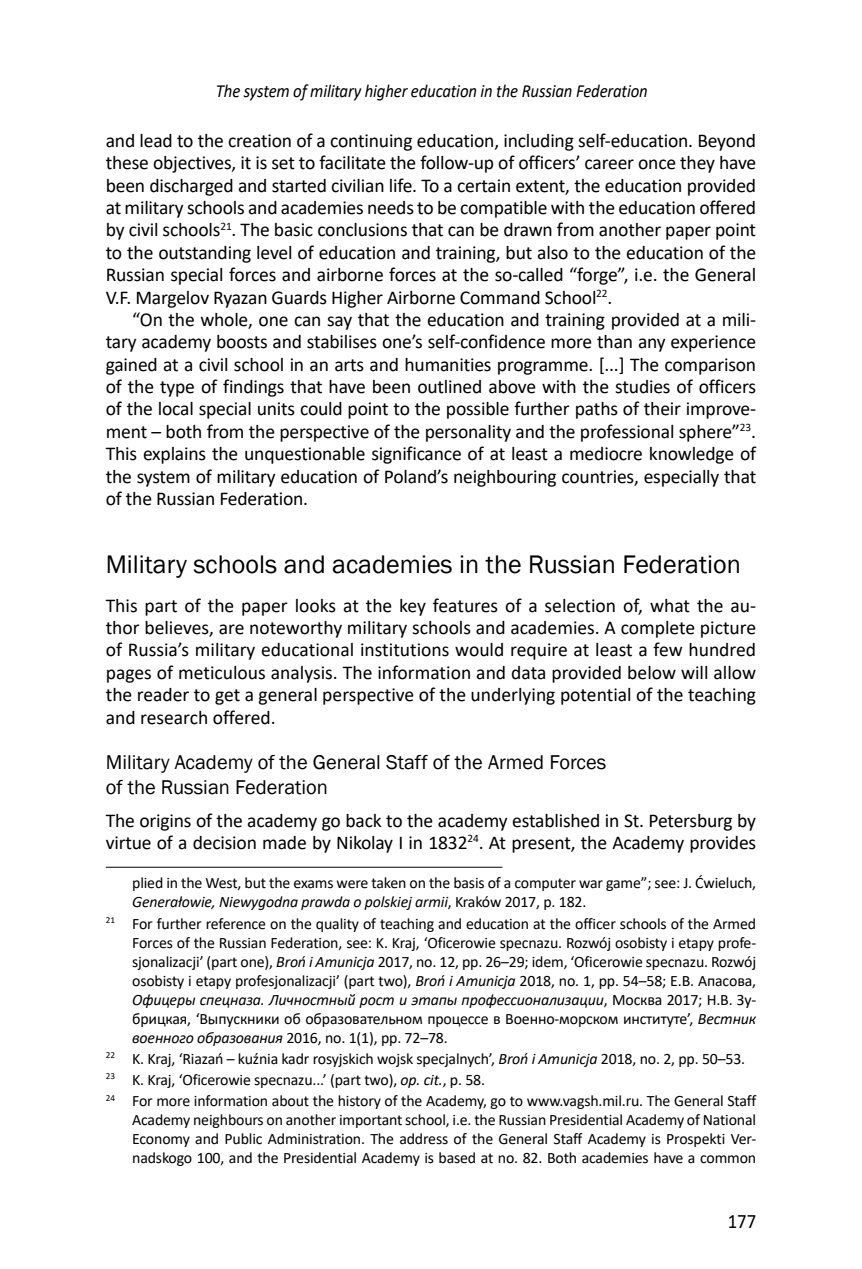  Describe the element at coordinates (222, 673) in the image. I see `meticulous` at that location.
